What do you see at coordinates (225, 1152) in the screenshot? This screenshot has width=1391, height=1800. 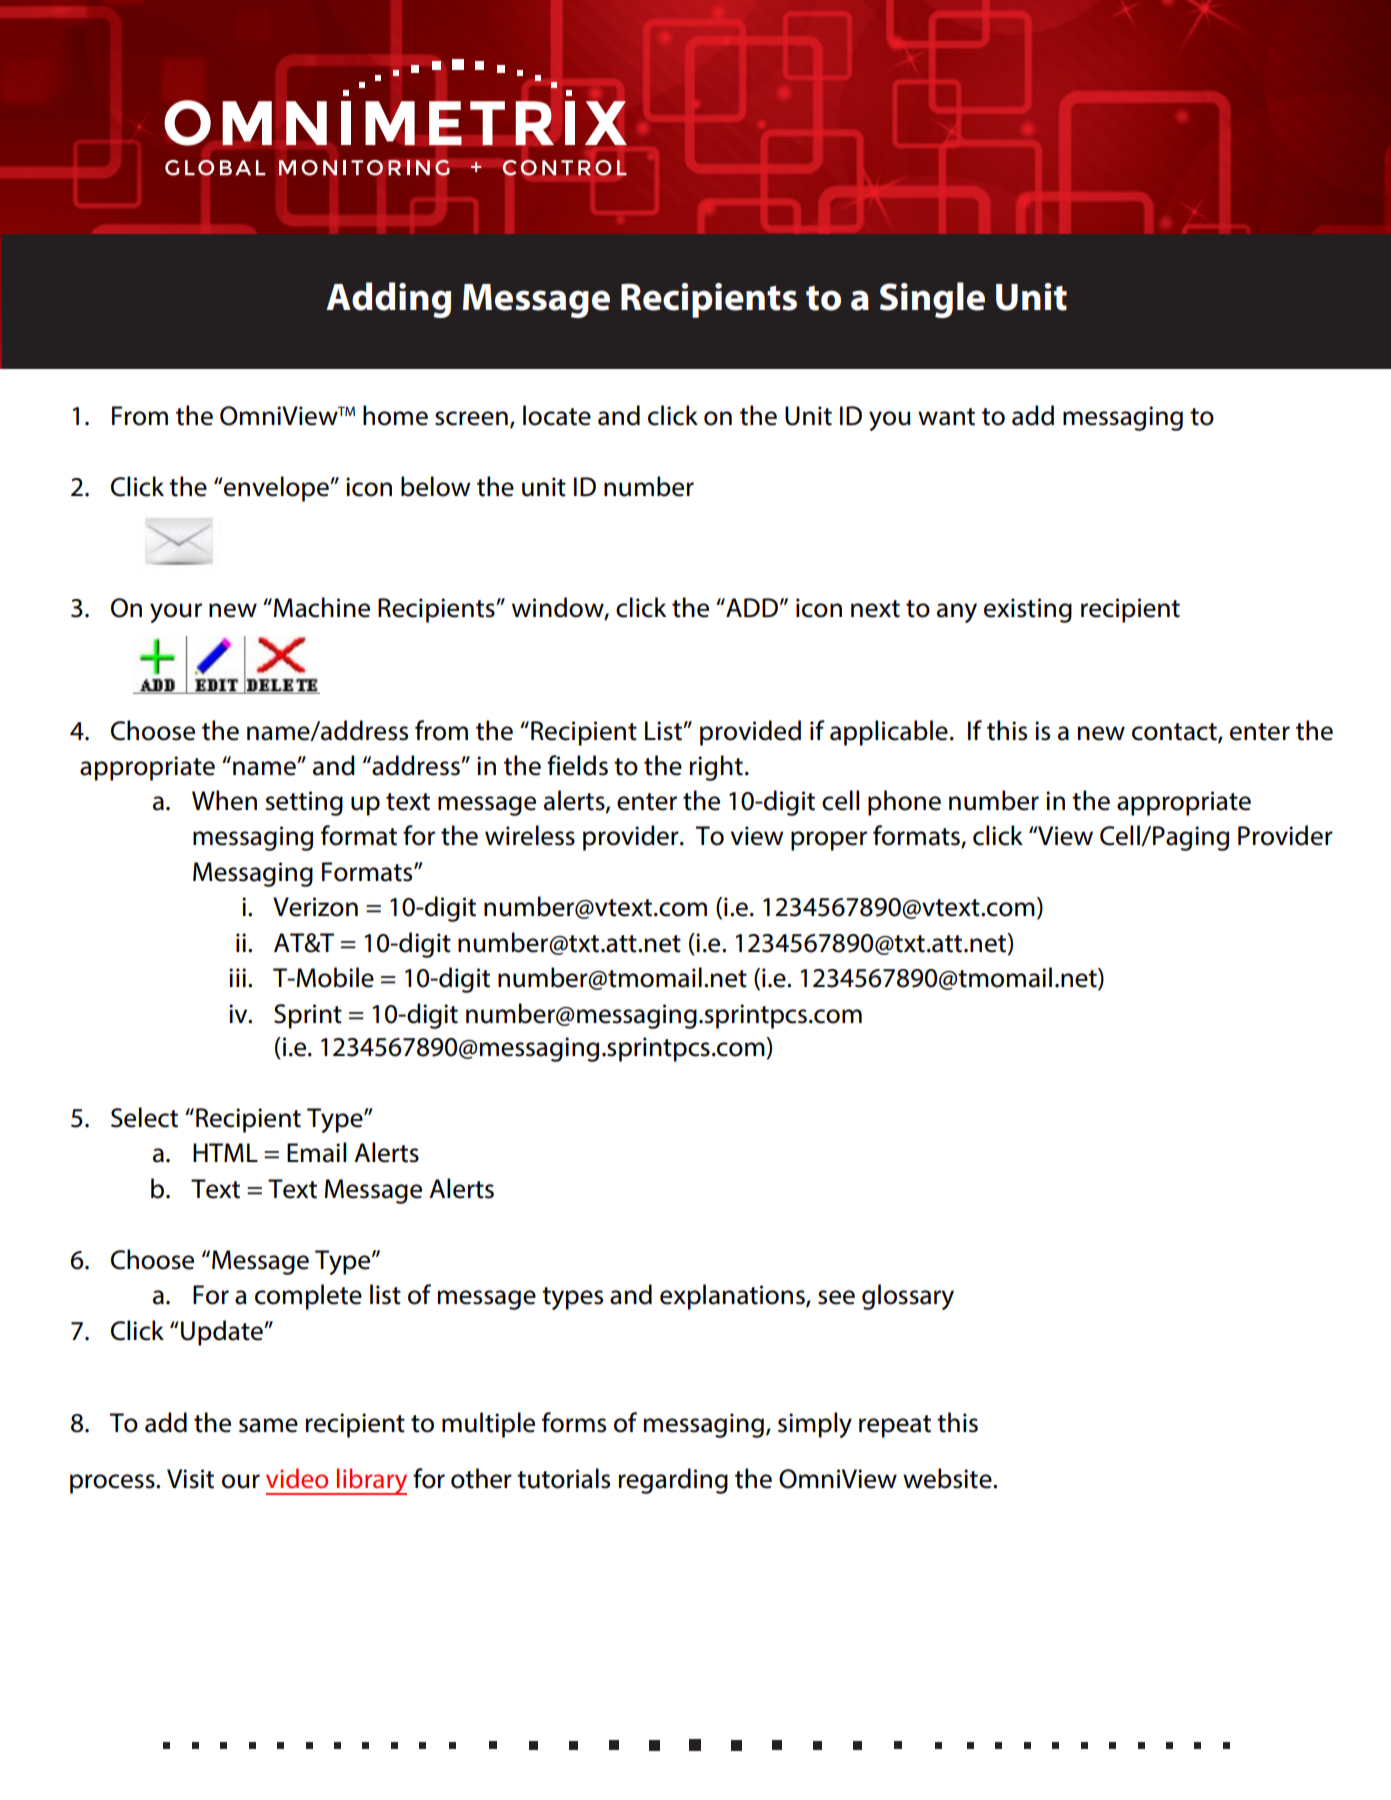 I see `HTML` at bounding box center [225, 1152].
